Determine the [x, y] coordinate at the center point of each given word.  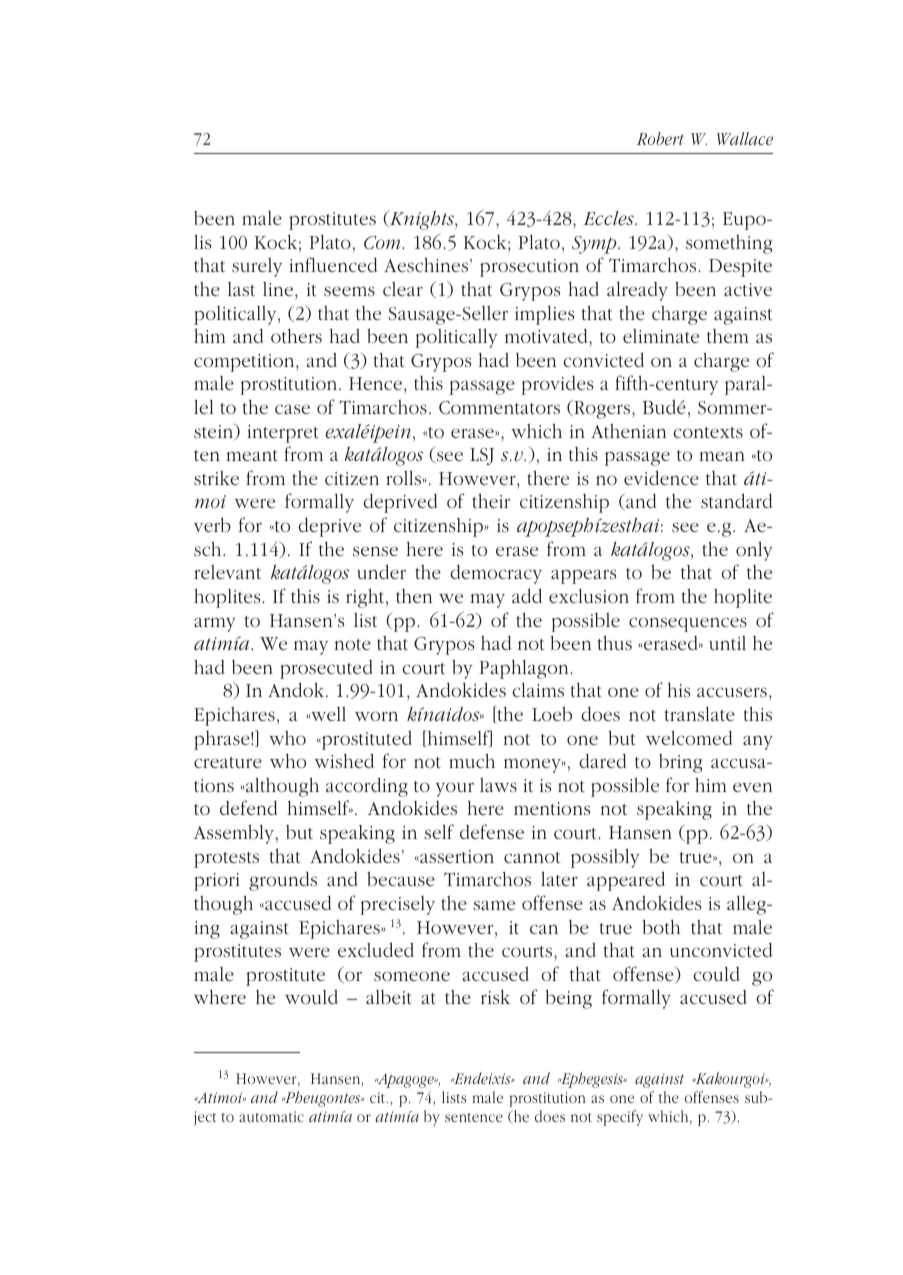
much [472, 760]
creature [228, 762]
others [296, 336]
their [491, 500]
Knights [422, 220]
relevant [227, 572]
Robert [660, 138]
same [494, 905]
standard [736, 500]
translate [700, 714]
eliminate [661, 336]
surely [257, 267]
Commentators [499, 408]
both [661, 926]
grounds [283, 881]
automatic [271, 1116]
